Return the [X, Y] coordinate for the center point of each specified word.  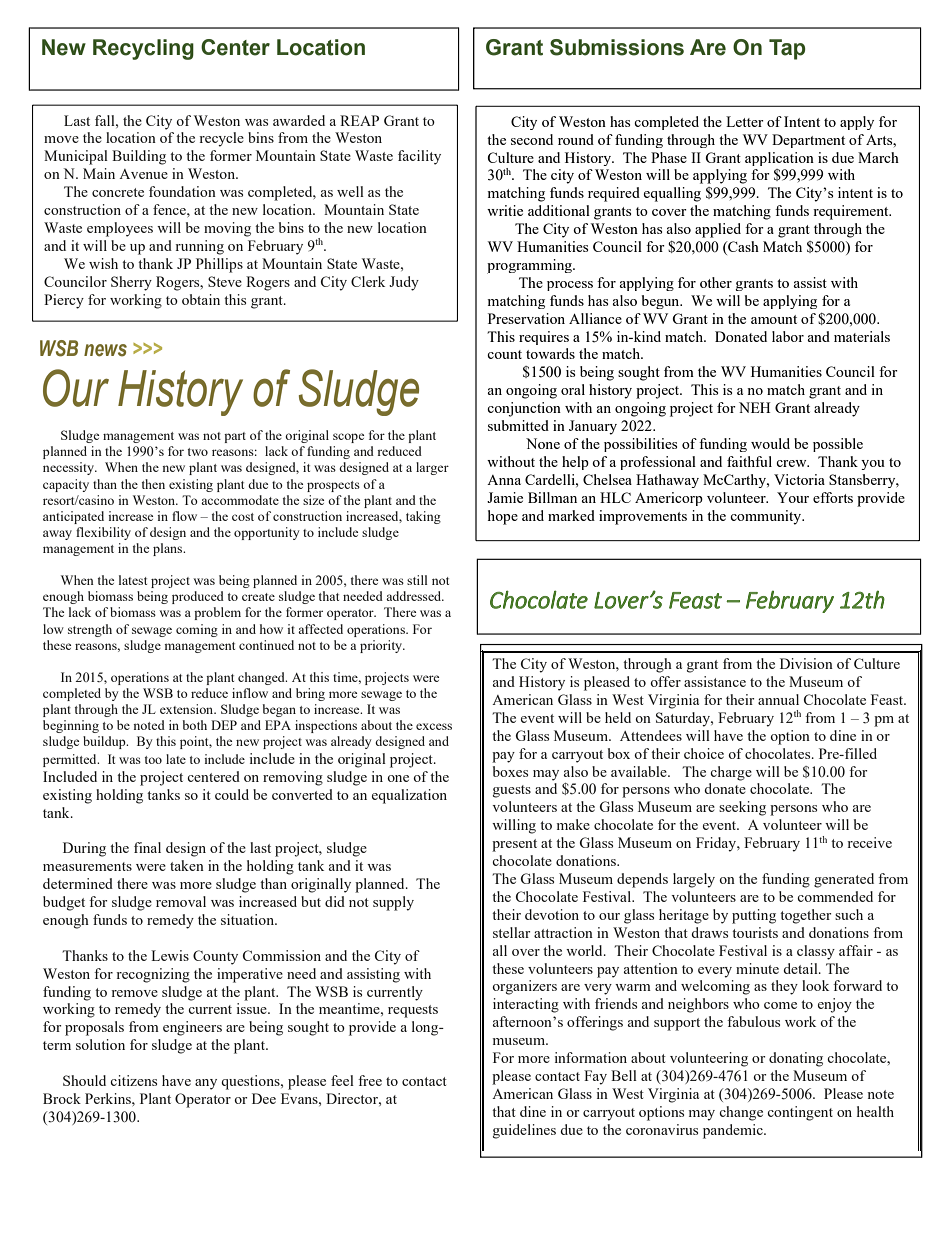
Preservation [526, 318]
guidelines [524, 1131]
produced [198, 597]
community [767, 517]
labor [788, 336]
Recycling [143, 49]
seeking [742, 808]
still [417, 580]
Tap [787, 49]
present [514, 845]
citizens [133, 1080]
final [147, 847]
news [105, 350]
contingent [800, 1113]
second [532, 139]
